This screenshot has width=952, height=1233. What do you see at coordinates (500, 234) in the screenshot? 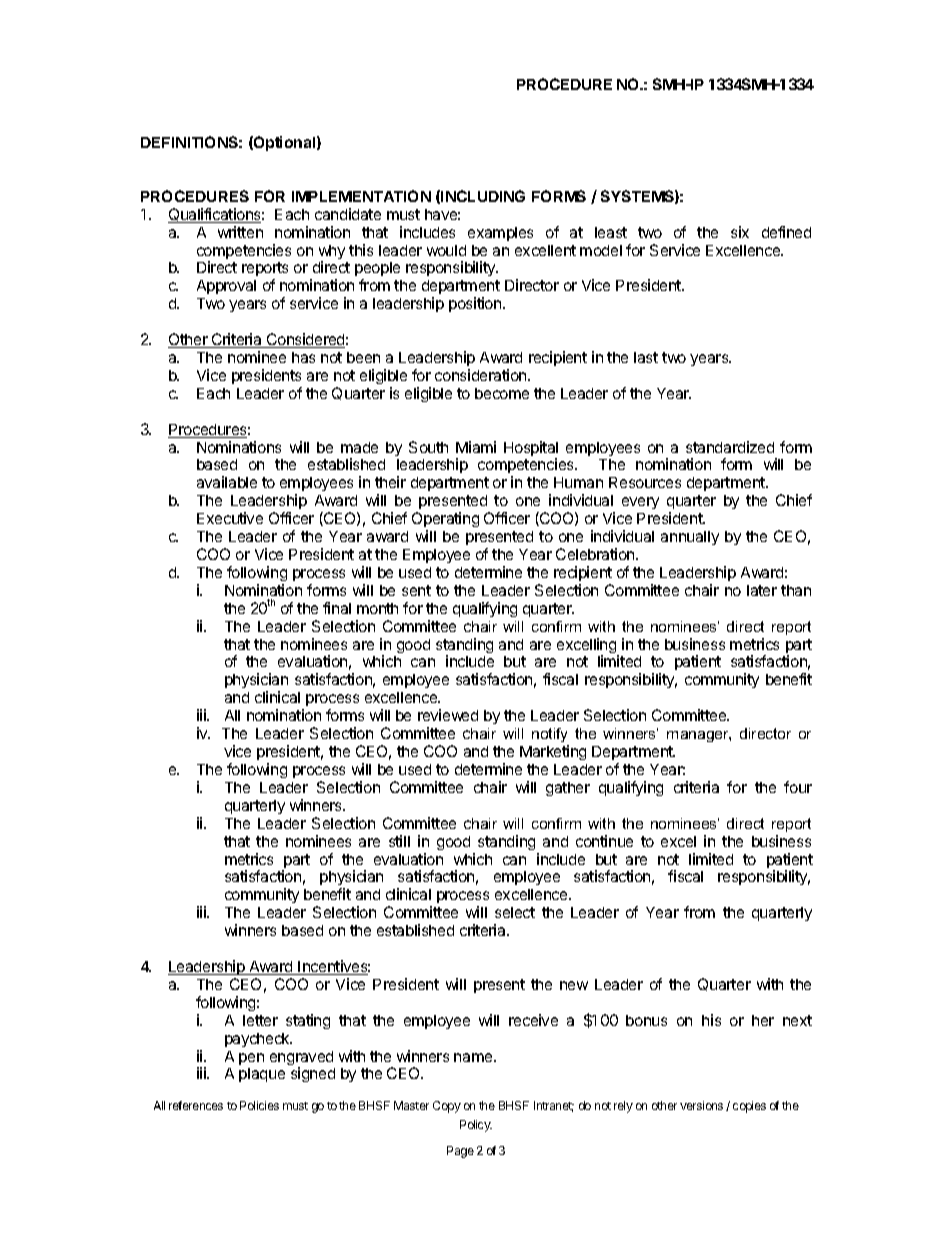
I see `examples` at bounding box center [500, 234].
